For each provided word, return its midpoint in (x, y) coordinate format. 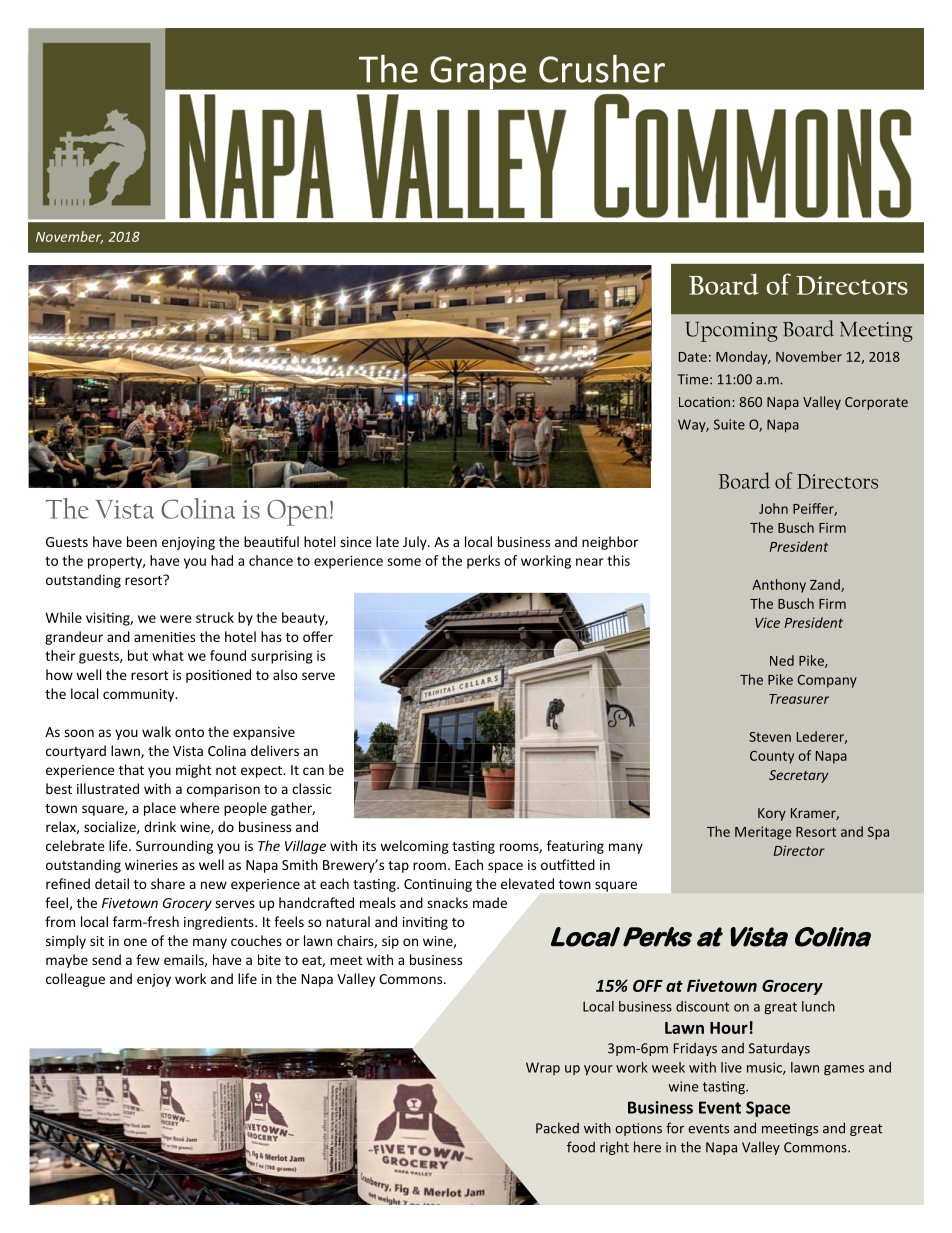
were (176, 619)
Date (693, 357)
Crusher (602, 69)
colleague (75, 980)
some (404, 562)
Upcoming (731, 332)
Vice (767, 623)
